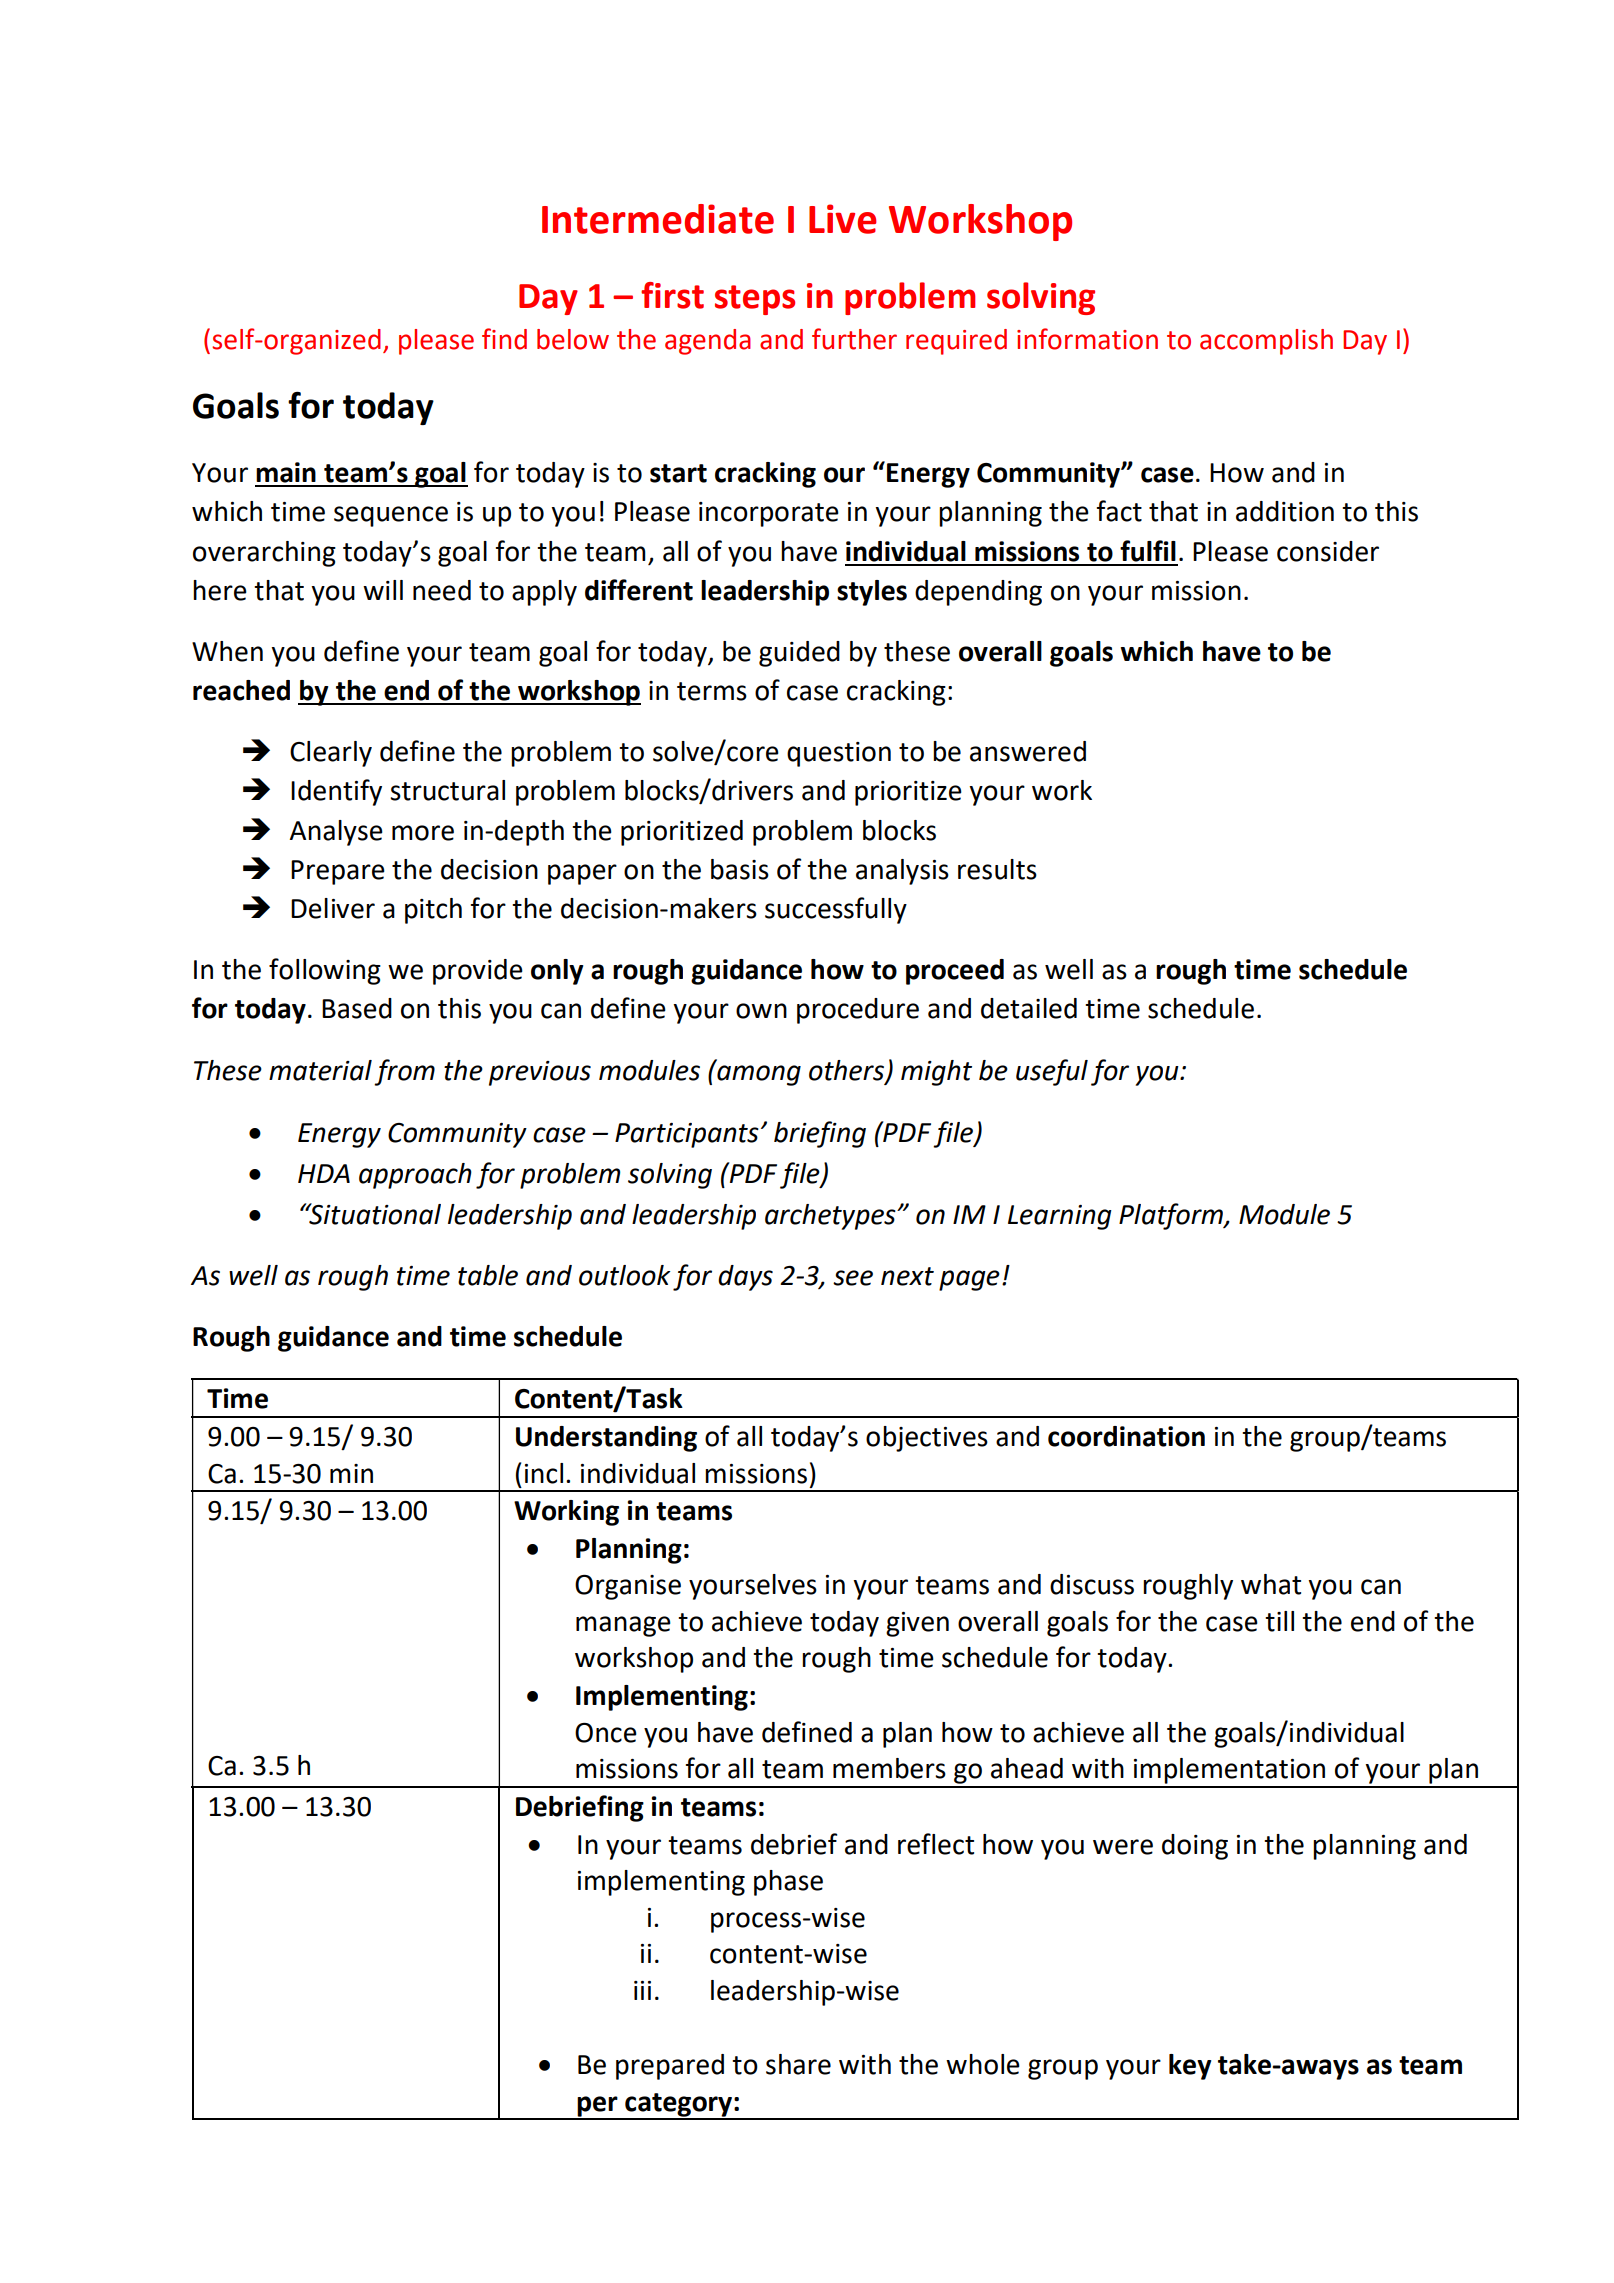 Image resolution: width=1614 pixels, height=2283 pixels. I want to click on find, so click(504, 339).
